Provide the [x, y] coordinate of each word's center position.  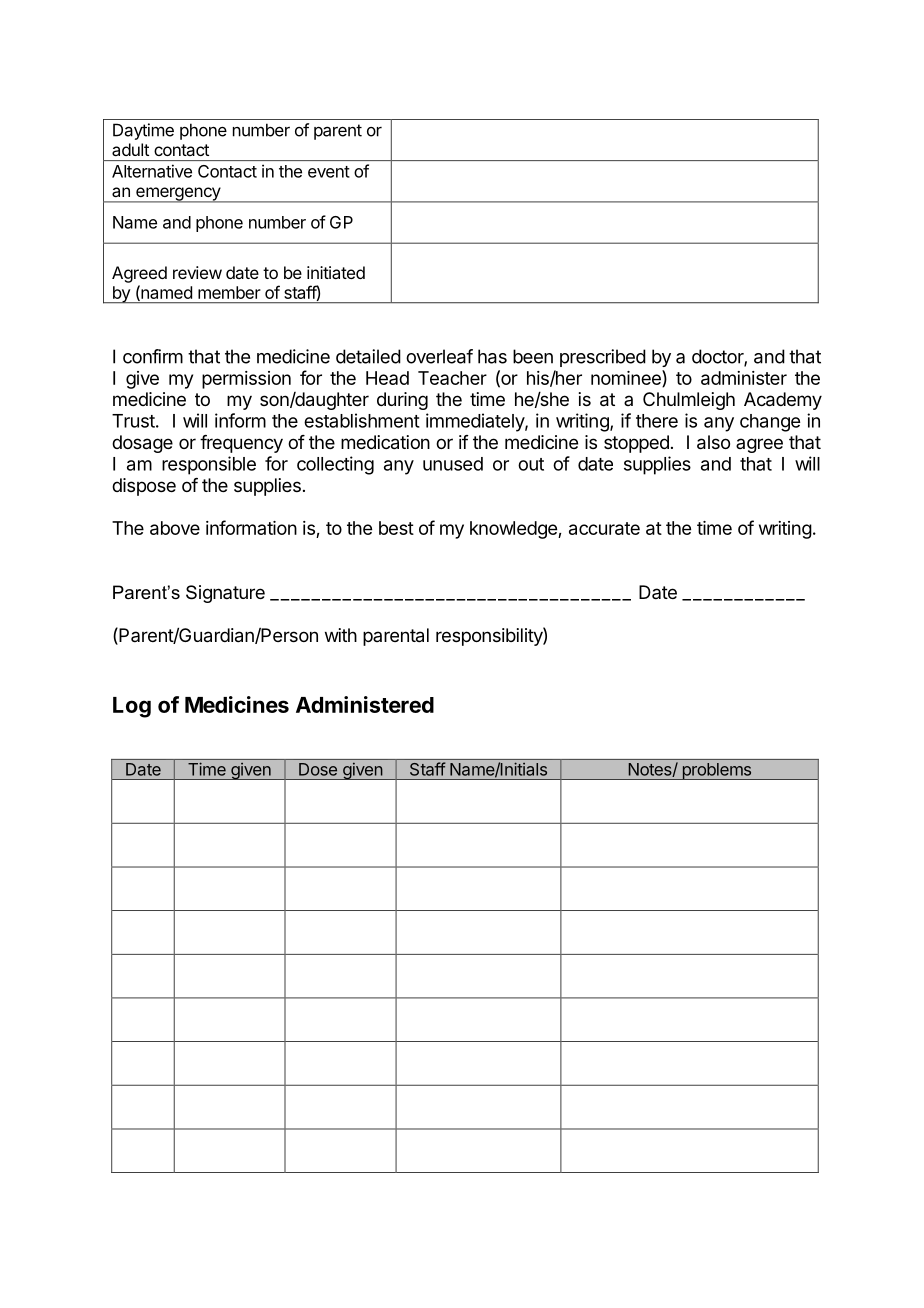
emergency [178, 195]
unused [453, 464]
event [329, 172]
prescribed [603, 358]
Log [132, 707]
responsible [209, 465]
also [713, 442]
